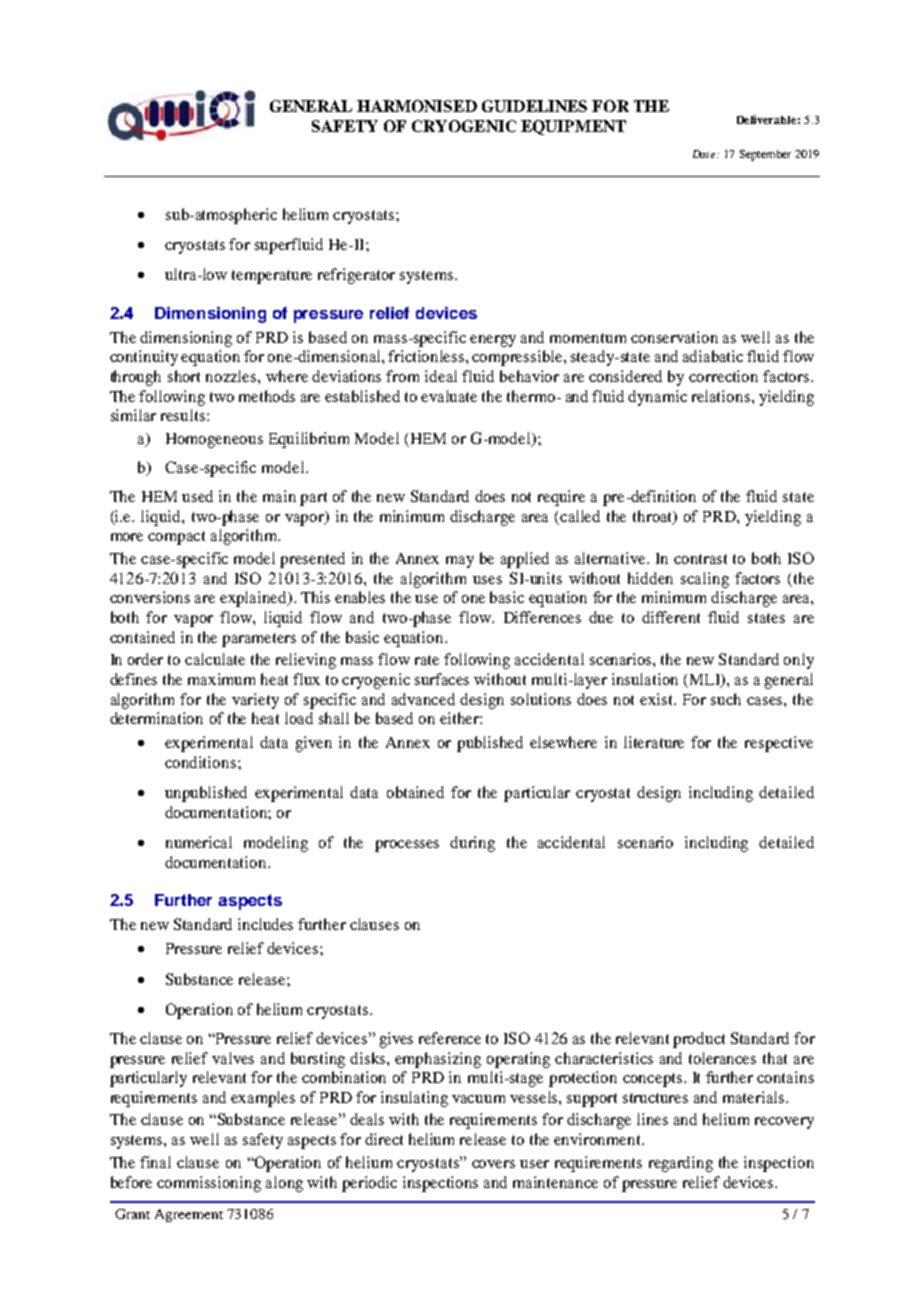  What do you see at coordinates (779, 744) in the screenshot?
I see `respective` at bounding box center [779, 744].
